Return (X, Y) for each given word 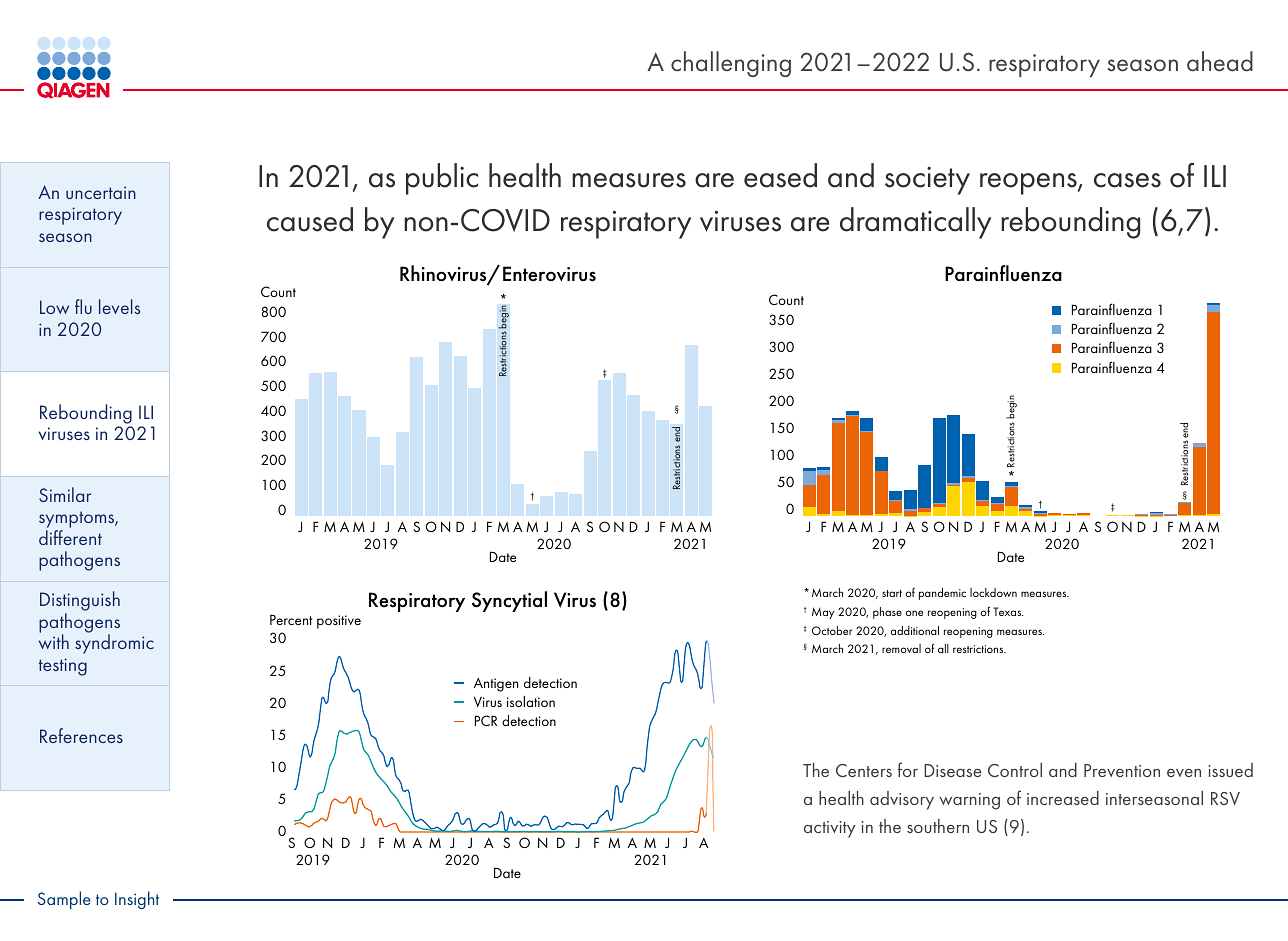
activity (830, 829)
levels (119, 306)
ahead (1220, 61)
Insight (137, 900)
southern (938, 826)
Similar (65, 494)
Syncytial (509, 601)
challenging (731, 64)
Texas (1008, 611)
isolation (531, 701)
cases (1127, 180)
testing (63, 667)
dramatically (915, 223)
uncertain (101, 192)
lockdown (993, 592)
